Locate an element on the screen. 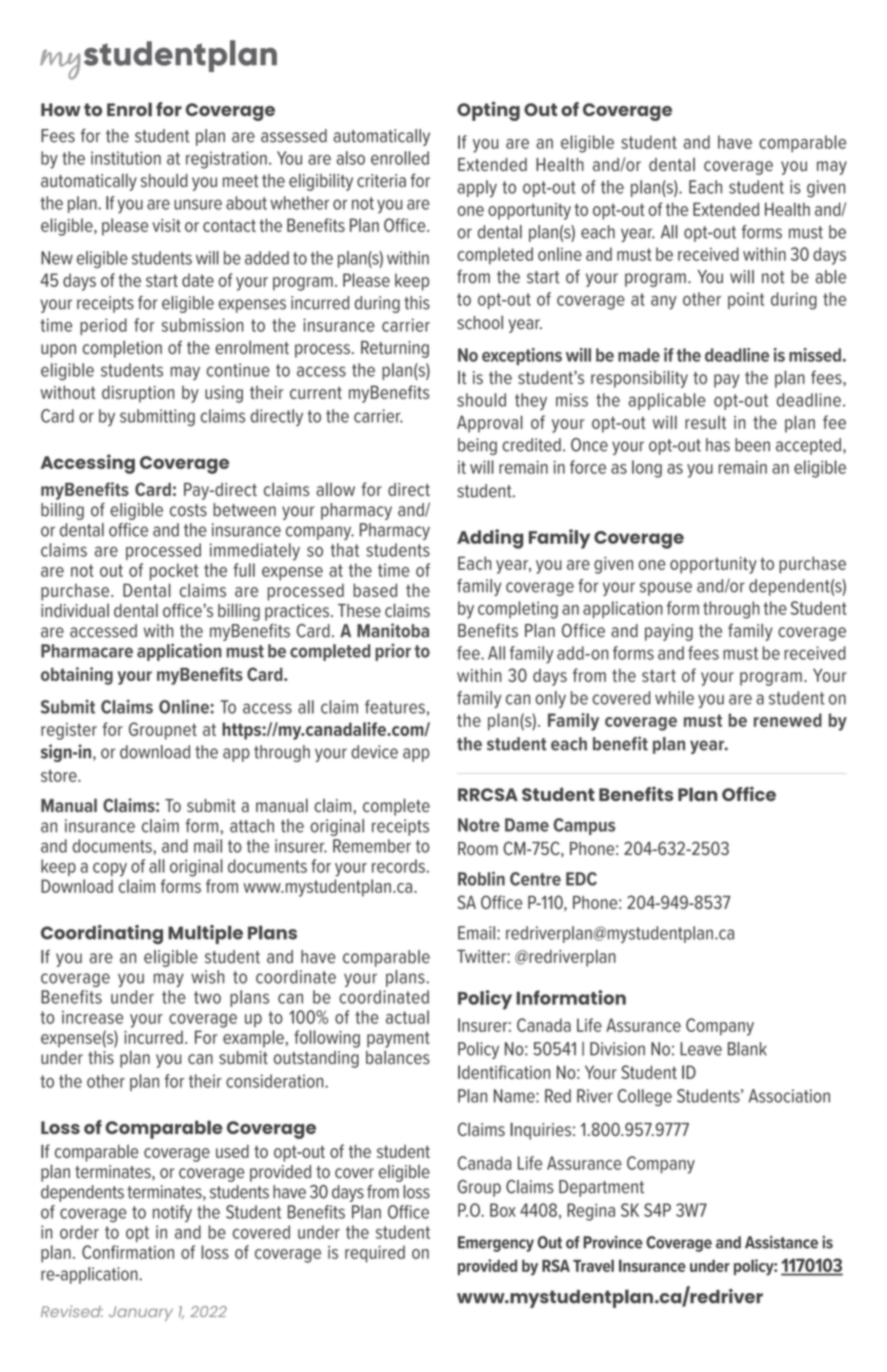 The width and height of the screenshot is (887, 1372). point is located at coordinates (746, 300).
